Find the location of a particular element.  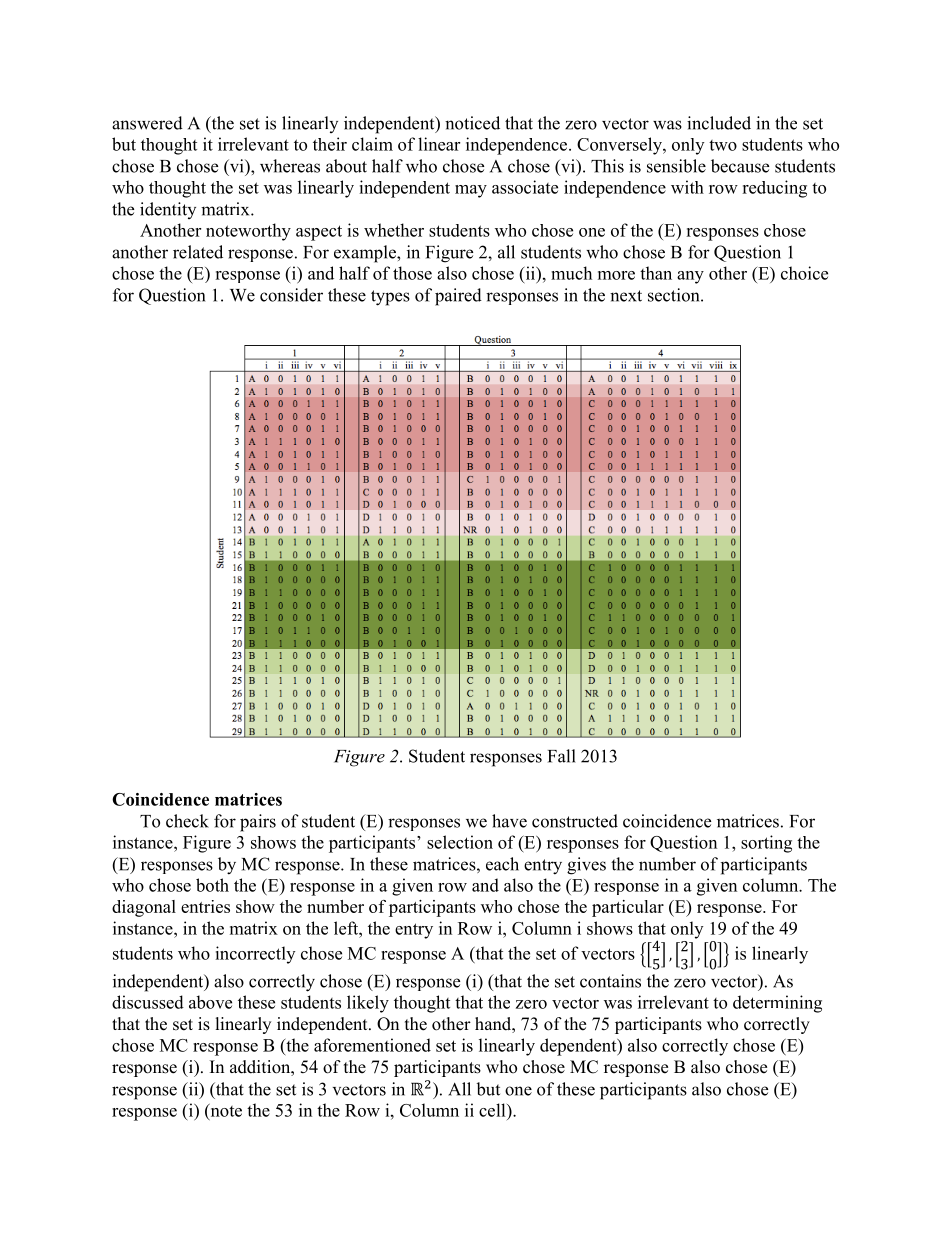

cell is located at coordinates (493, 1110).
